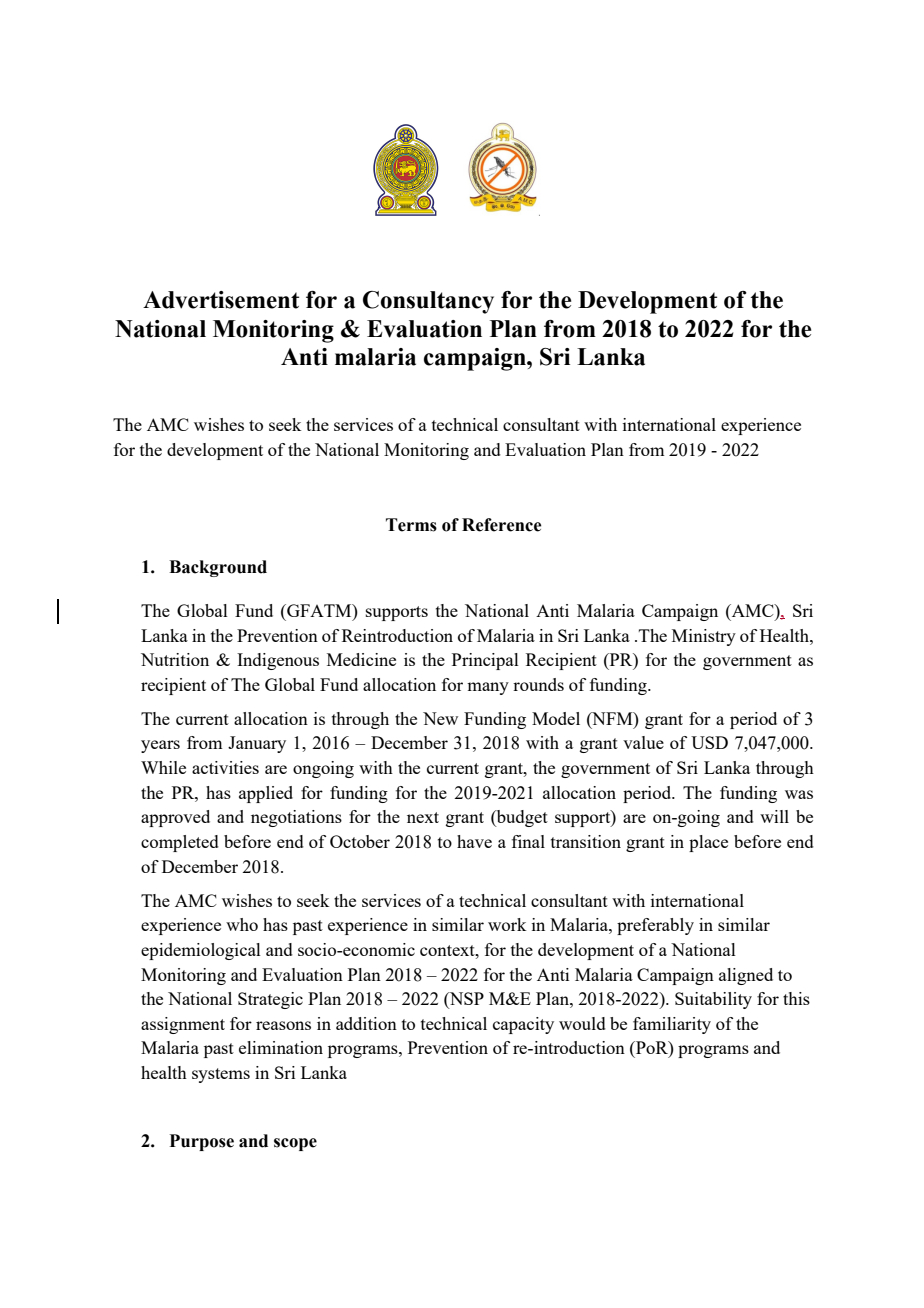 The width and height of the image is (924, 1308). I want to click on Background, so click(218, 568).
